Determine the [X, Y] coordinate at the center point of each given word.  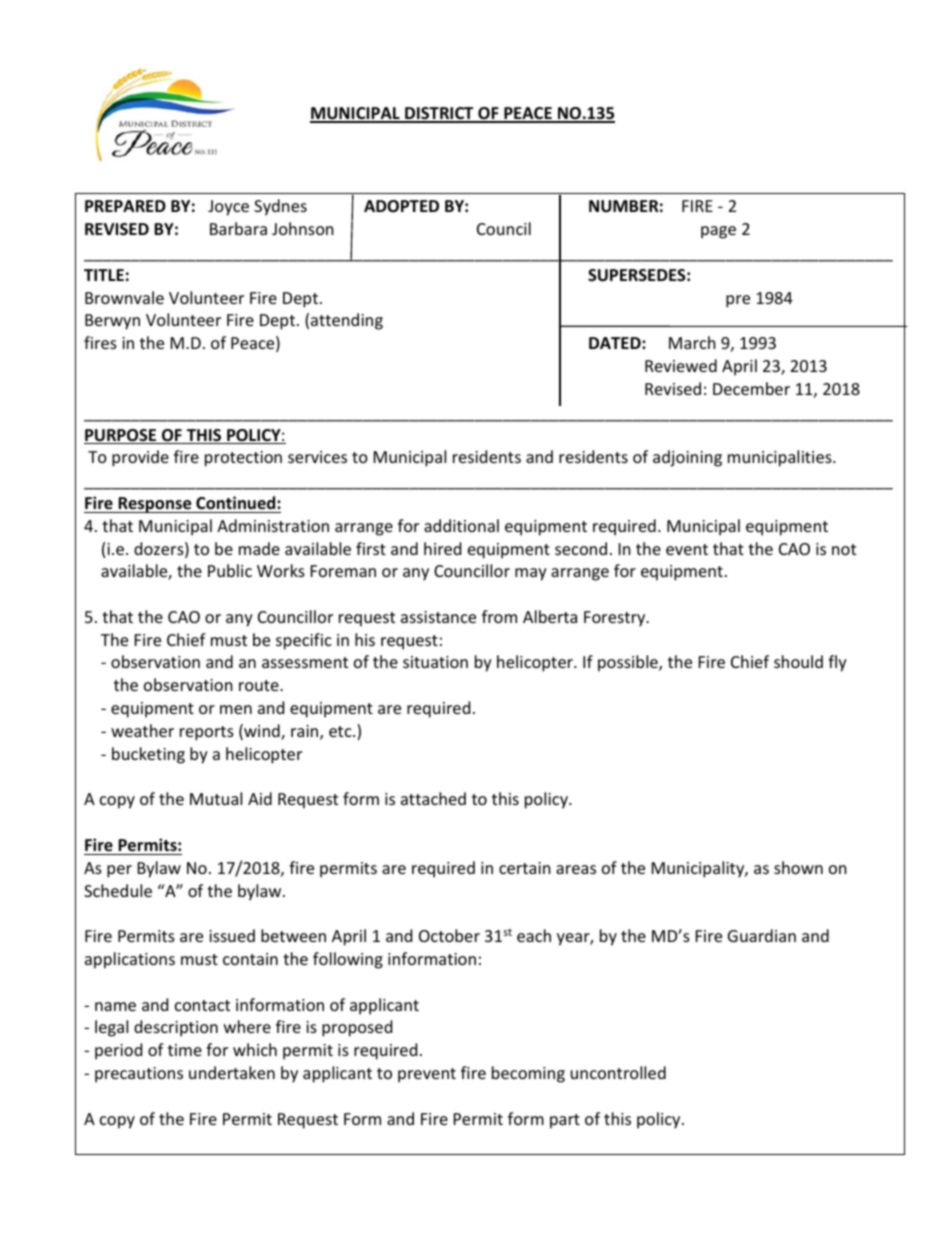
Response [155, 505]
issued [232, 935]
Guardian [762, 935]
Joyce [228, 208]
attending [347, 321]
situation [435, 662]
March [692, 342]
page [718, 232]
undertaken [232, 1072]
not [844, 549]
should [798, 661]
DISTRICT [439, 114]
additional [461, 525]
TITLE [104, 275]
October [449, 935]
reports [207, 733]
